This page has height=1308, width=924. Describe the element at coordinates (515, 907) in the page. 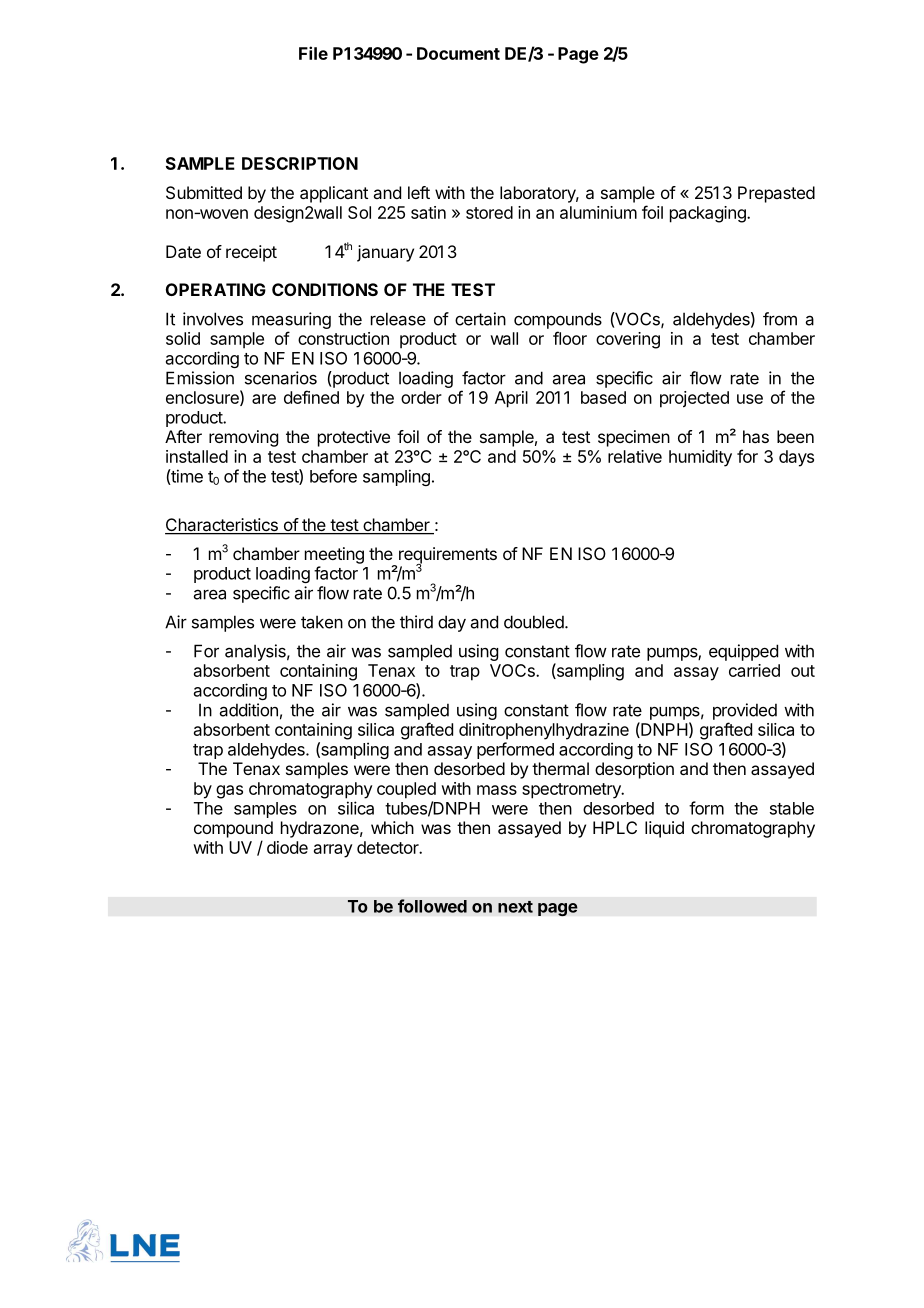

I see `next` at that location.
